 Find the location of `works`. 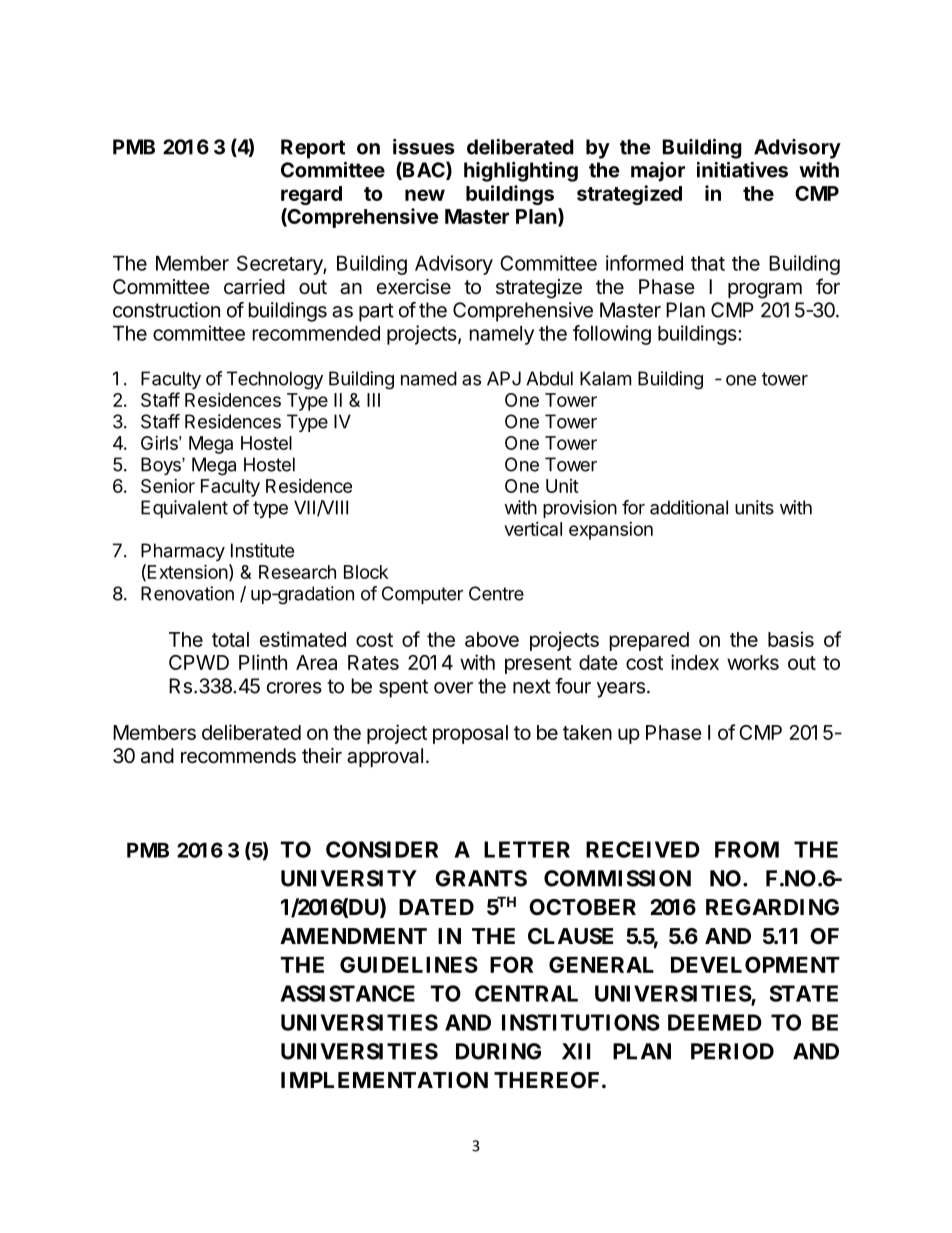

works is located at coordinates (753, 662).
